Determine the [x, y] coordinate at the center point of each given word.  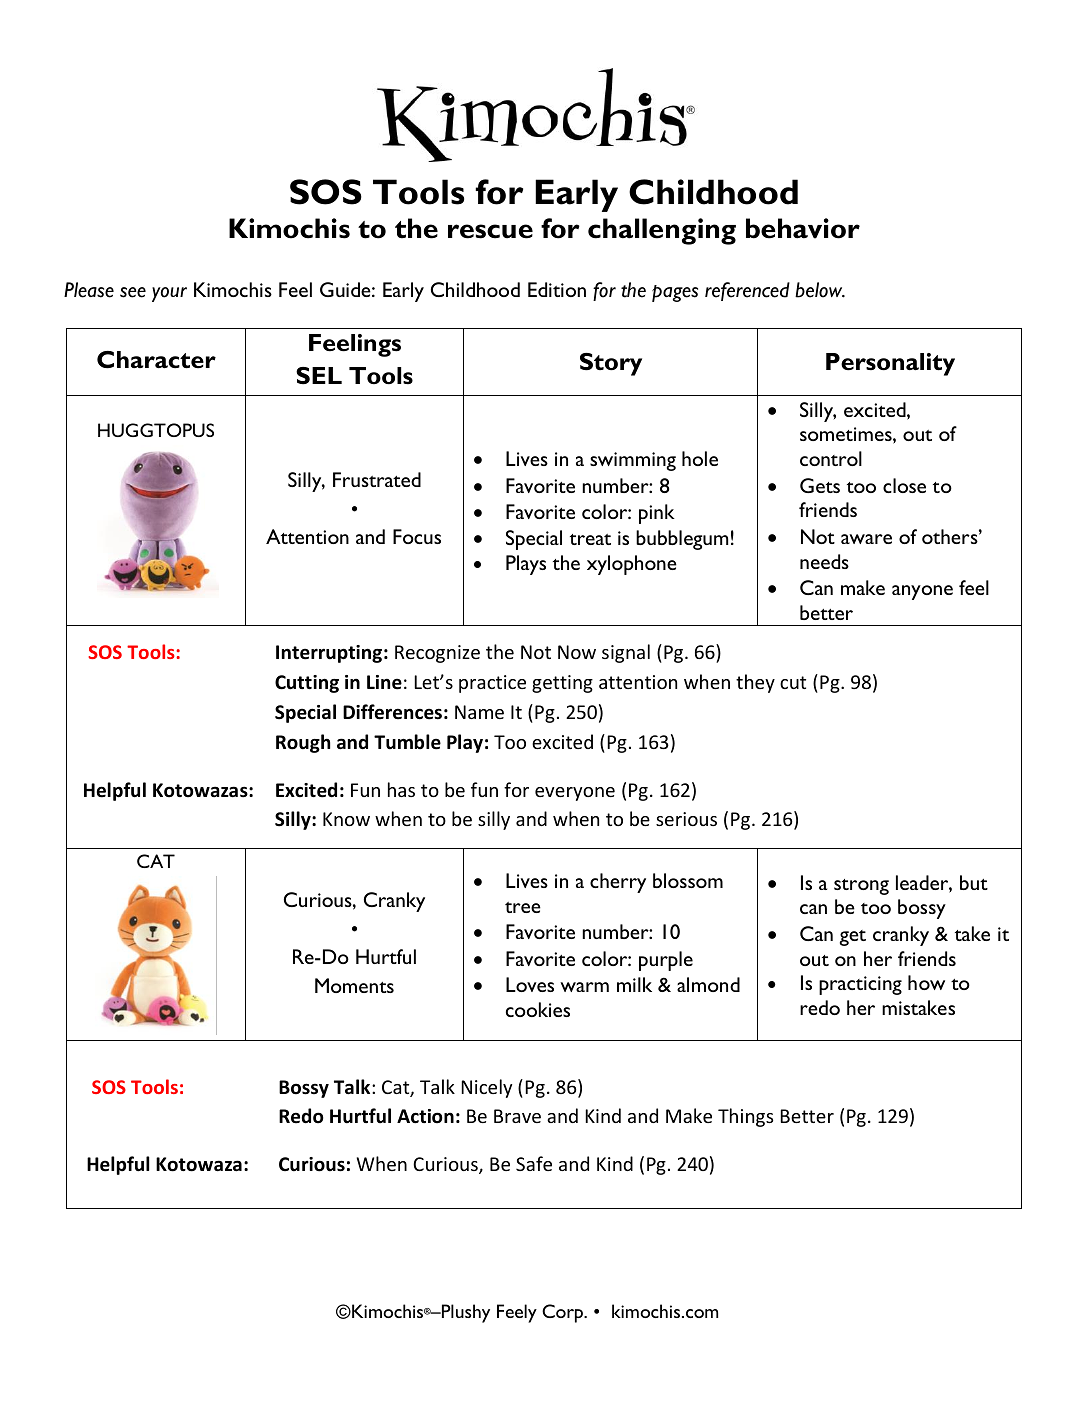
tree [523, 907]
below [820, 290]
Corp [563, 1313]
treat [590, 539]
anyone [922, 592]
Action [425, 1116]
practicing [860, 985]
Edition [557, 289]
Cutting [307, 684]
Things [745, 1117]
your [169, 294]
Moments [354, 985]
